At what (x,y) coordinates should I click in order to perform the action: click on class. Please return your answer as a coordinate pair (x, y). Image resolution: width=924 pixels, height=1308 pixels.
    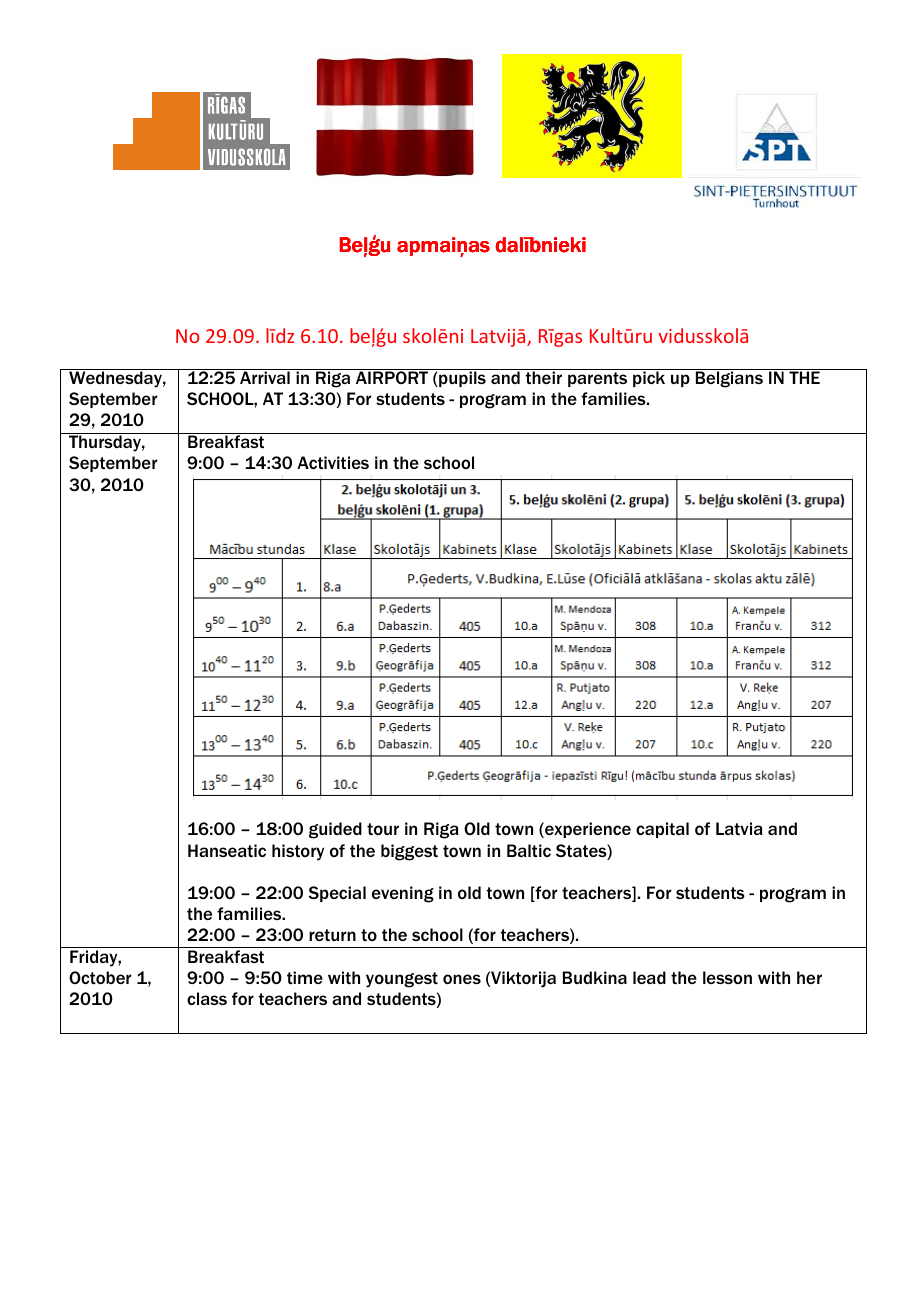
    Looking at the image, I should click on (207, 998).
